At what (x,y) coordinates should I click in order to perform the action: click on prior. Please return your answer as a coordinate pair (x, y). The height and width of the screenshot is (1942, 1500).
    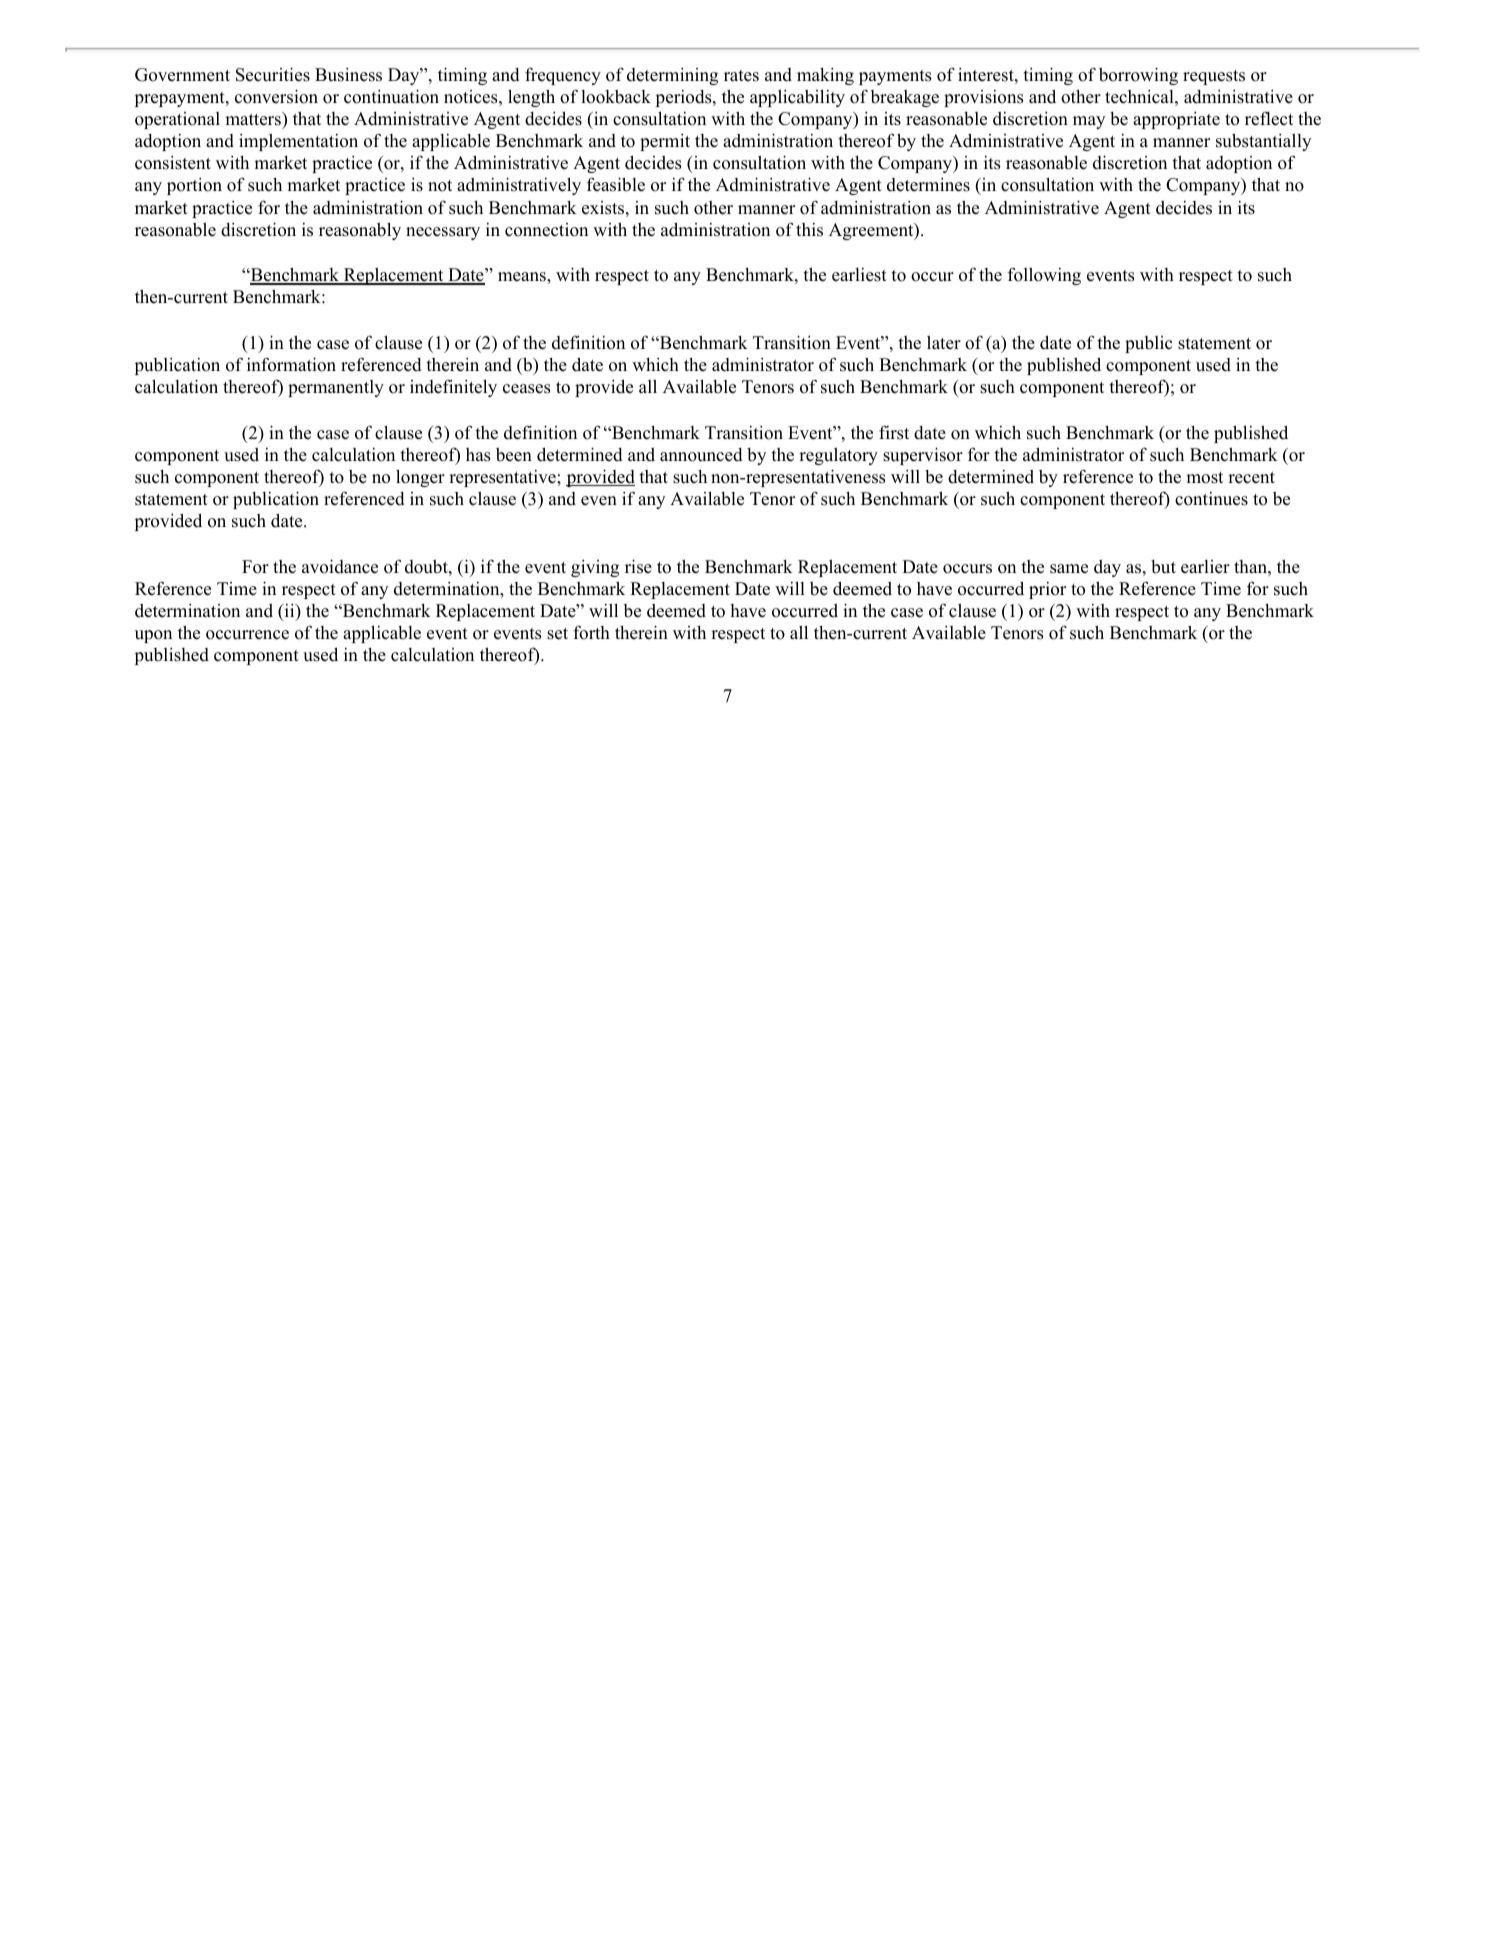
    Looking at the image, I should click on (1047, 590).
